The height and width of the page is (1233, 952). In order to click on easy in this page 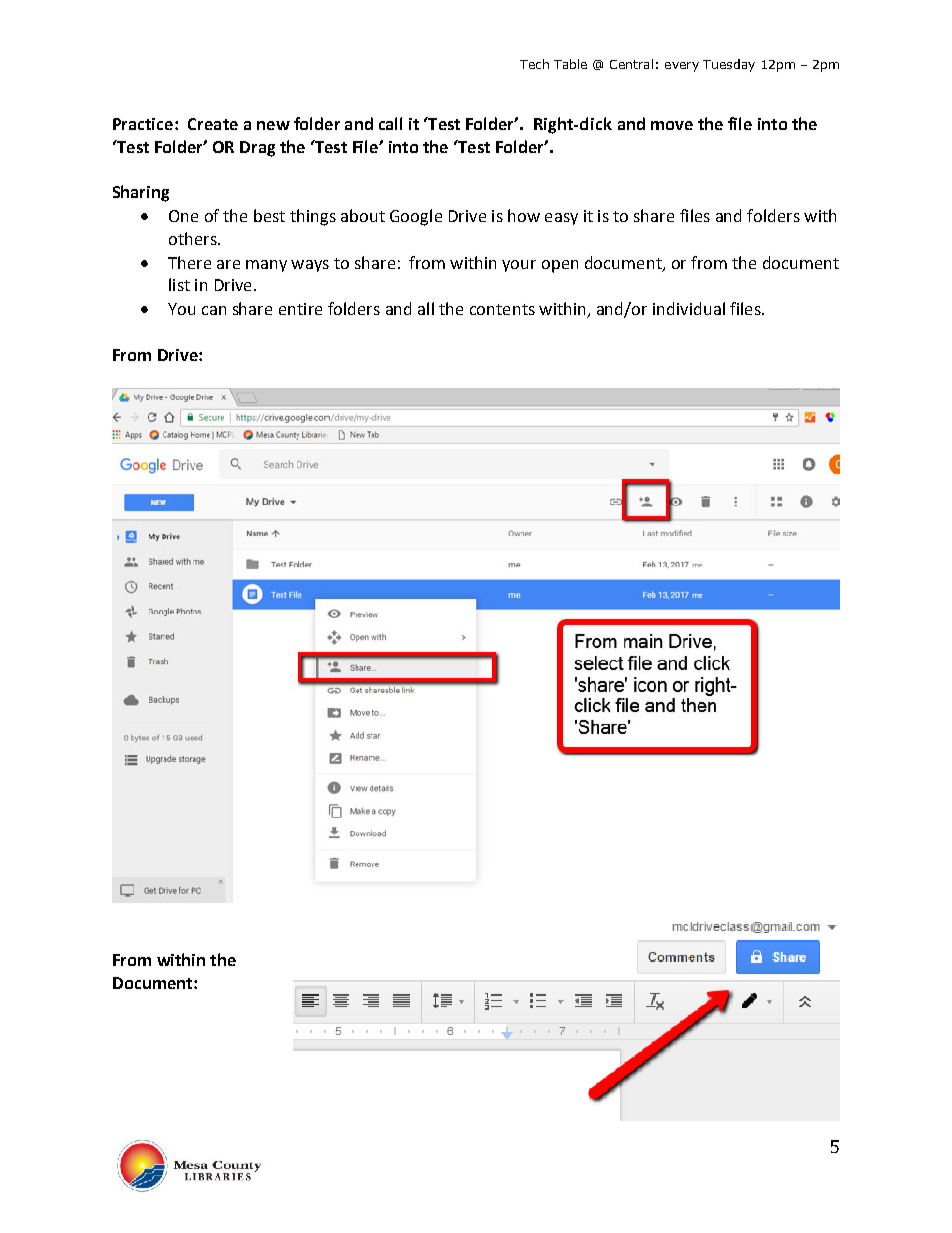, I will do `click(561, 219)`.
